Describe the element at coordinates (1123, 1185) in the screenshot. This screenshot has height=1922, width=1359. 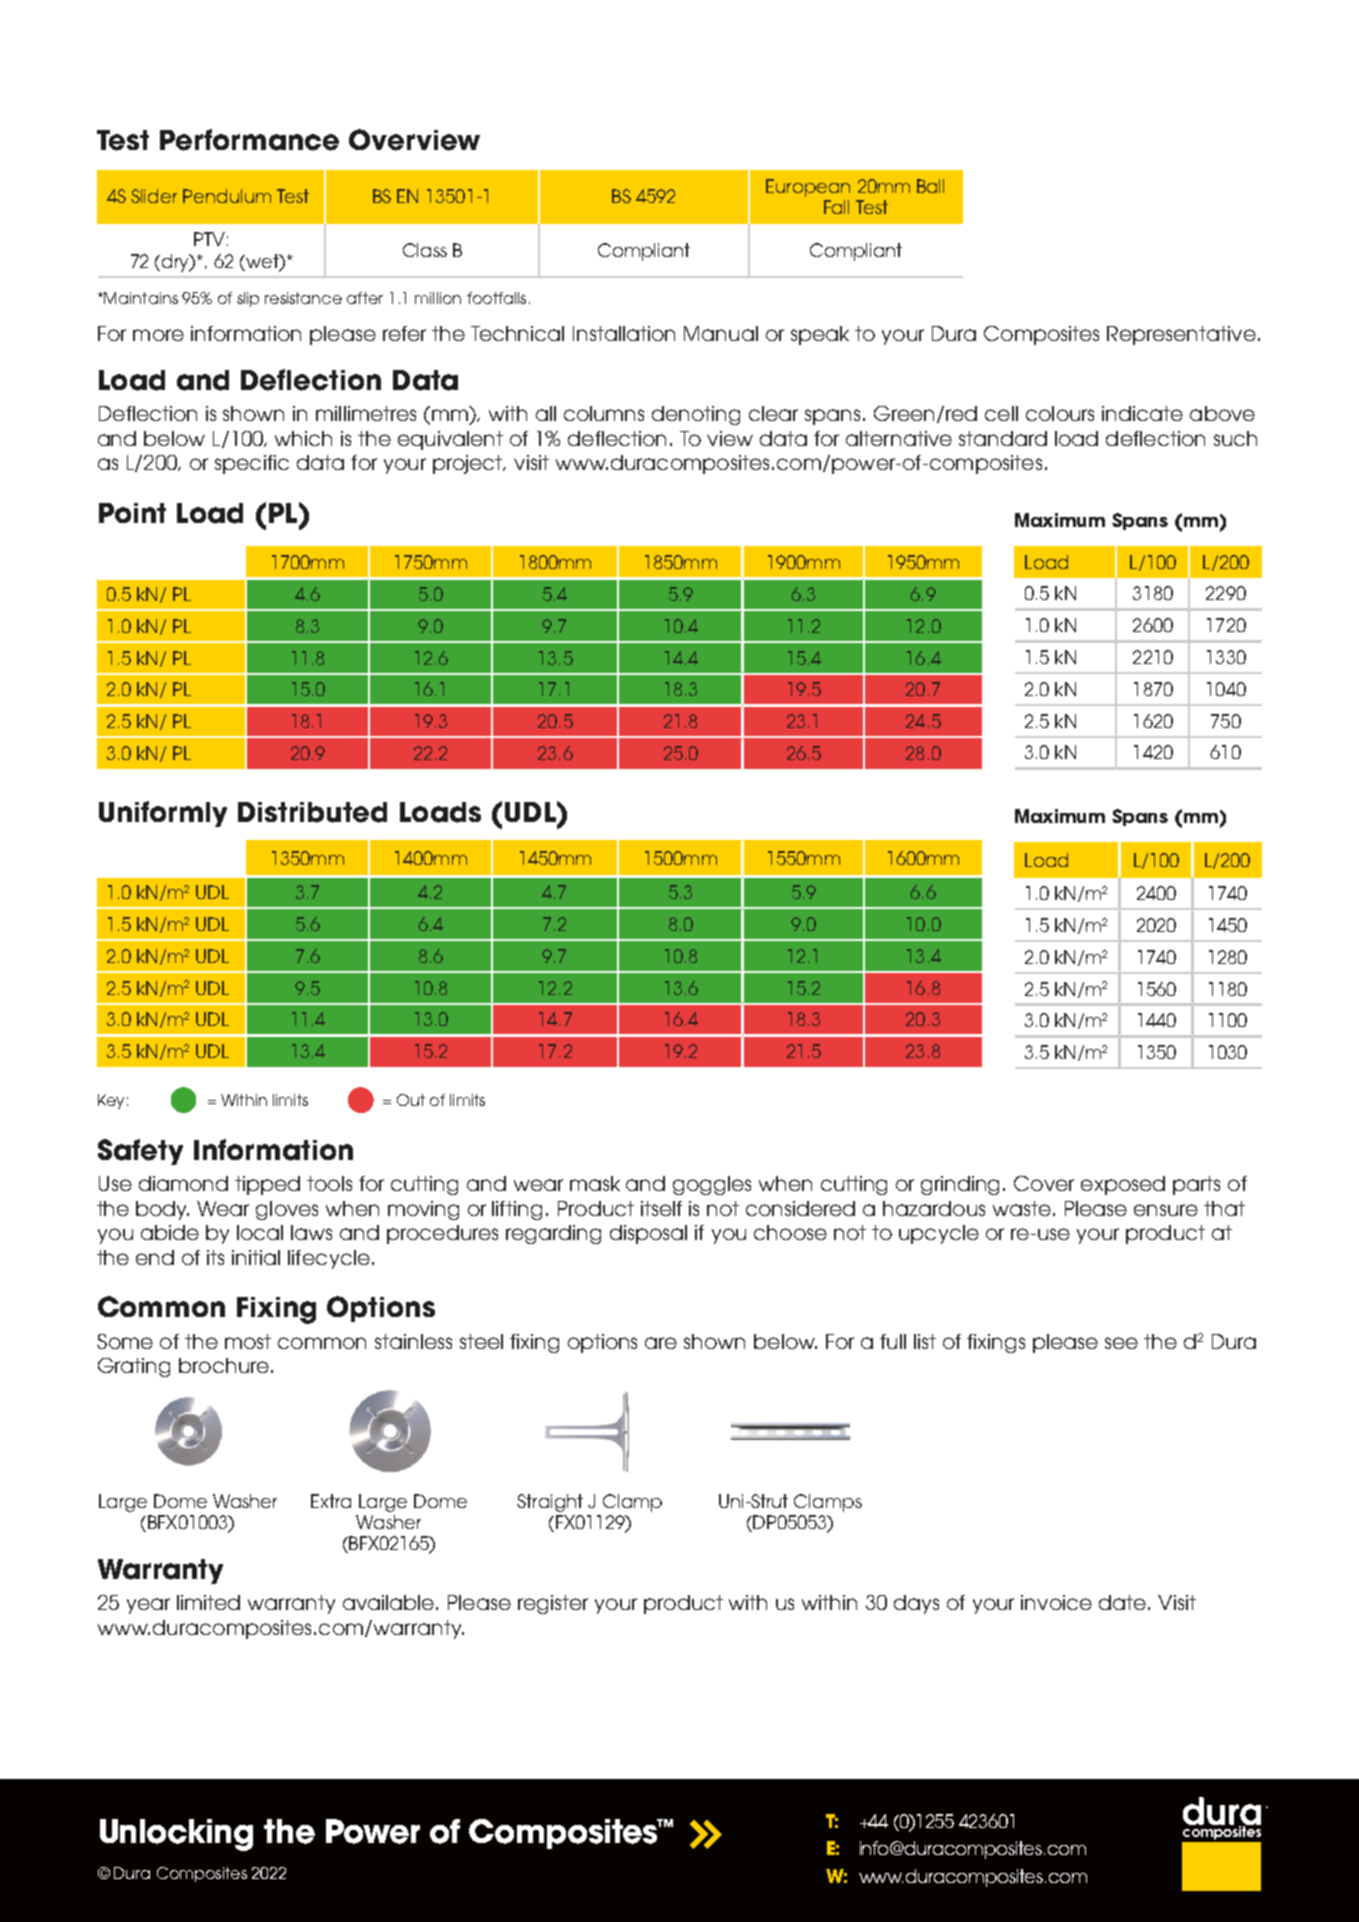
I see `exposed` at that location.
